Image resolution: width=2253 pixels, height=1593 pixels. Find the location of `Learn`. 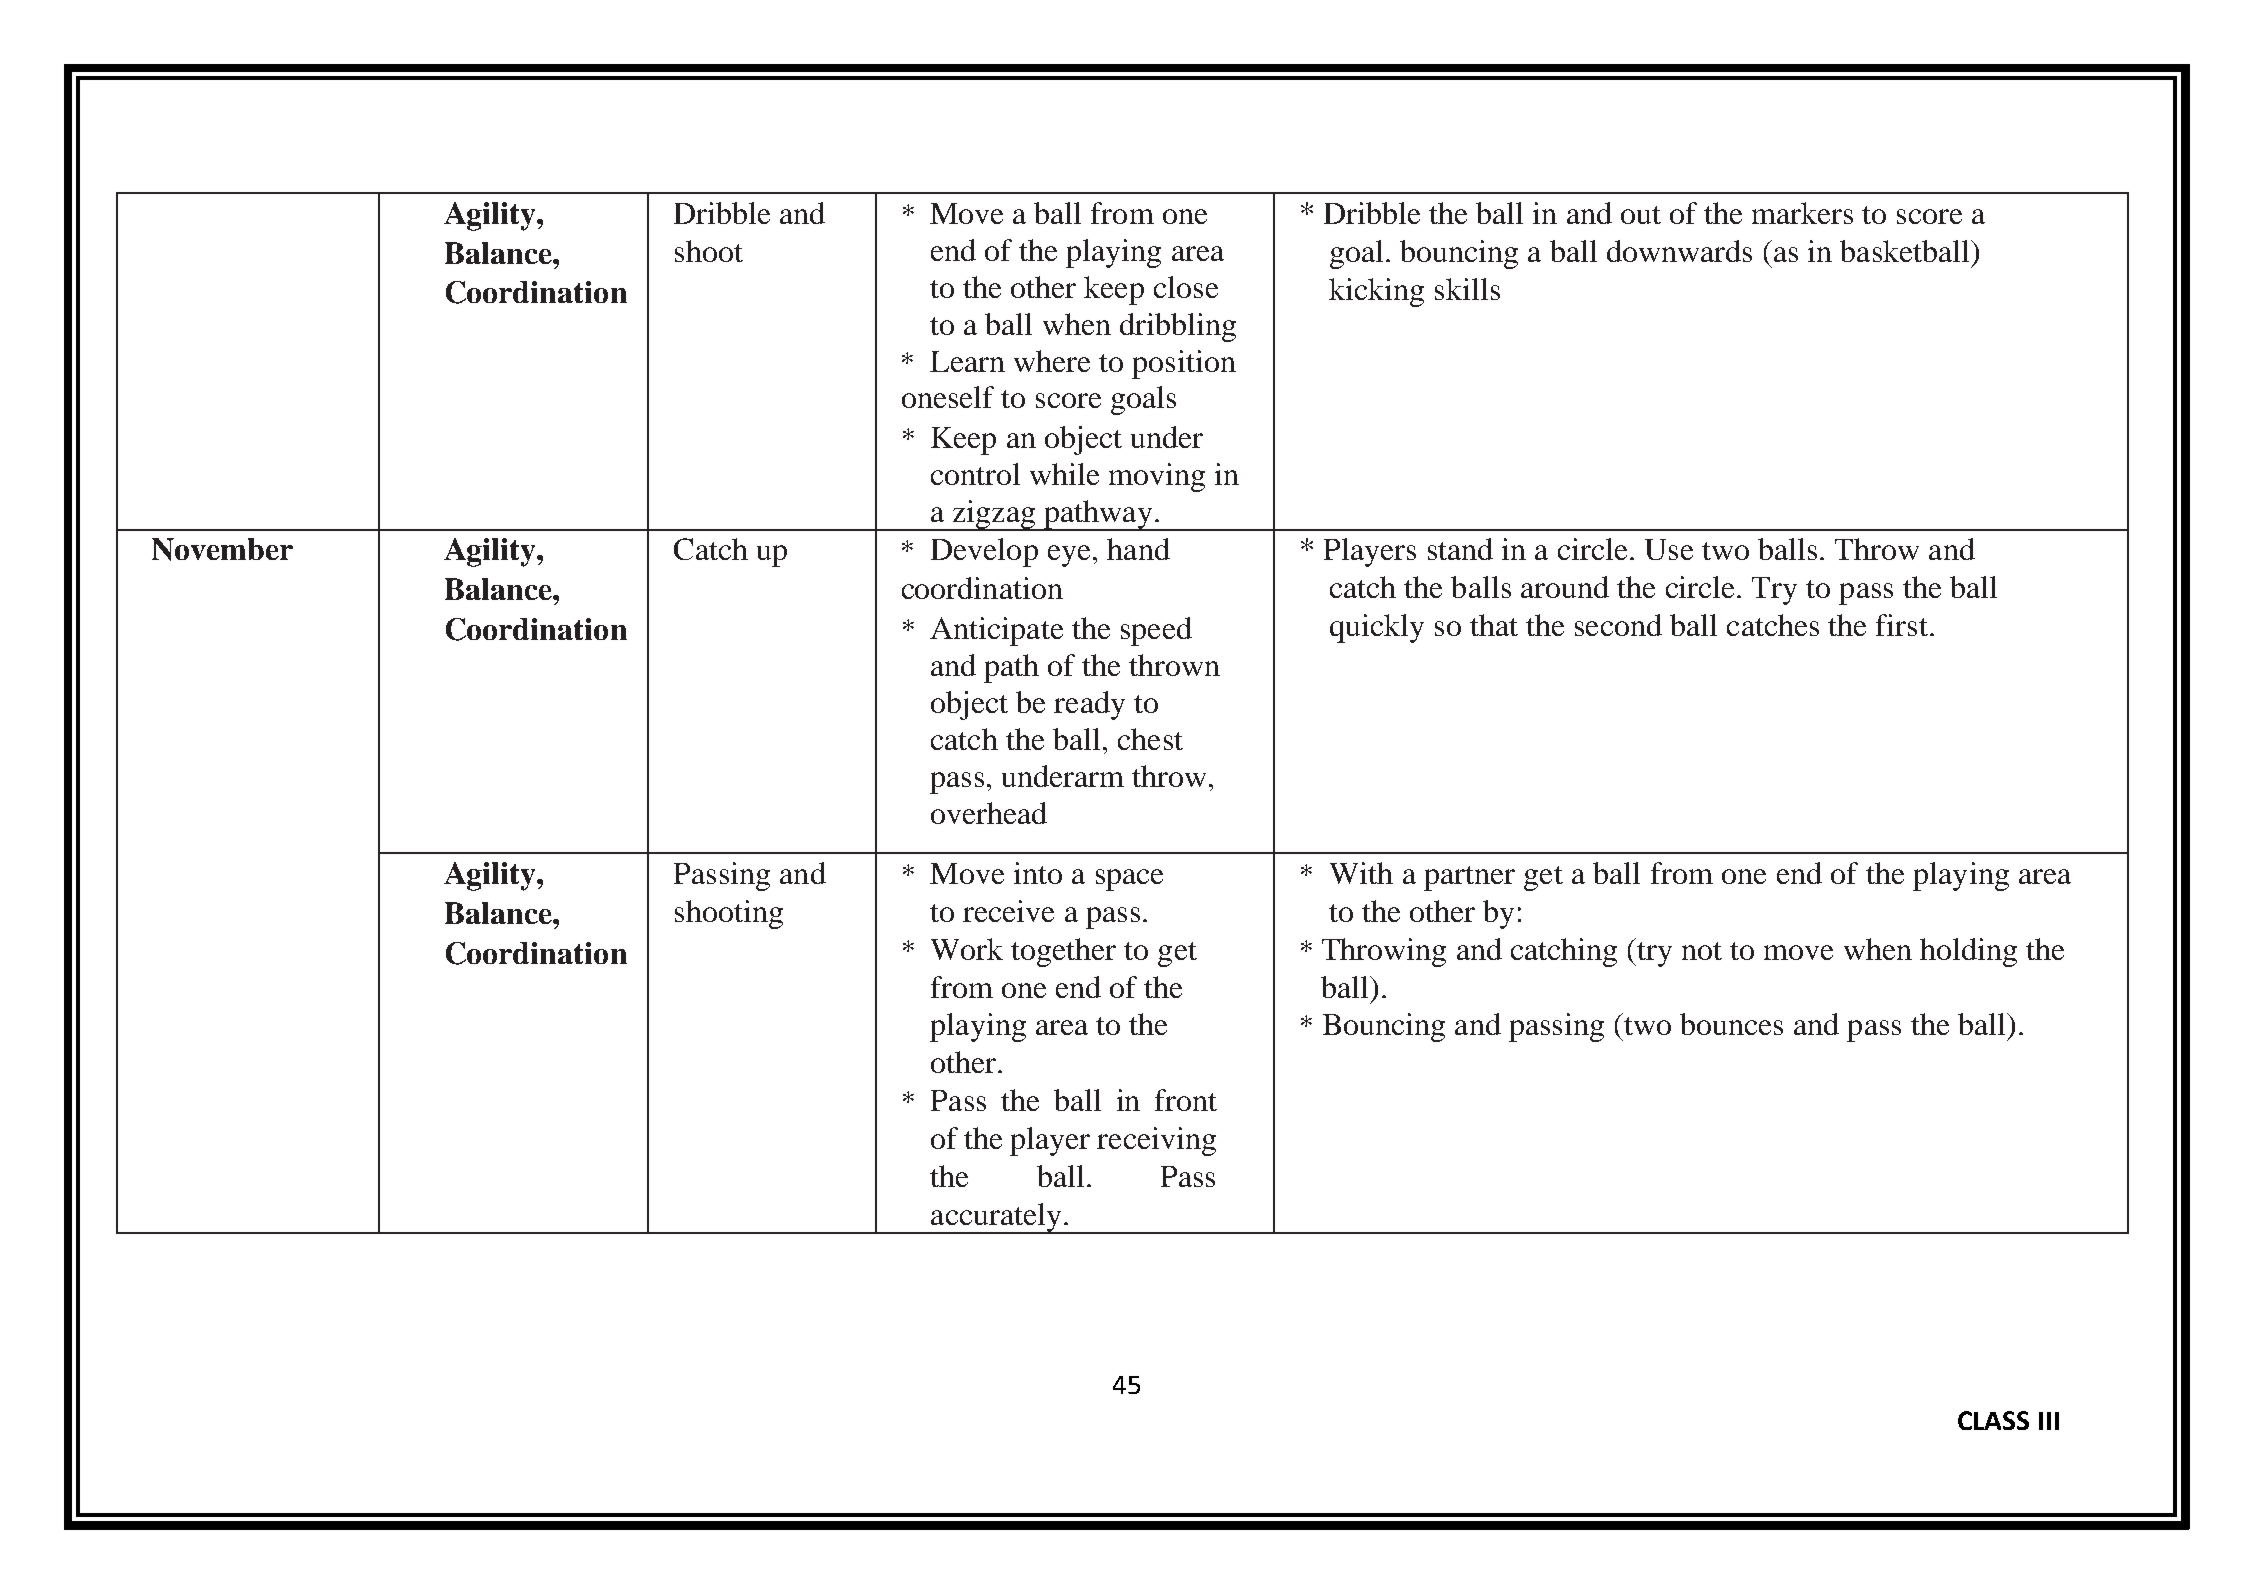

Learn is located at coordinates (967, 361).
